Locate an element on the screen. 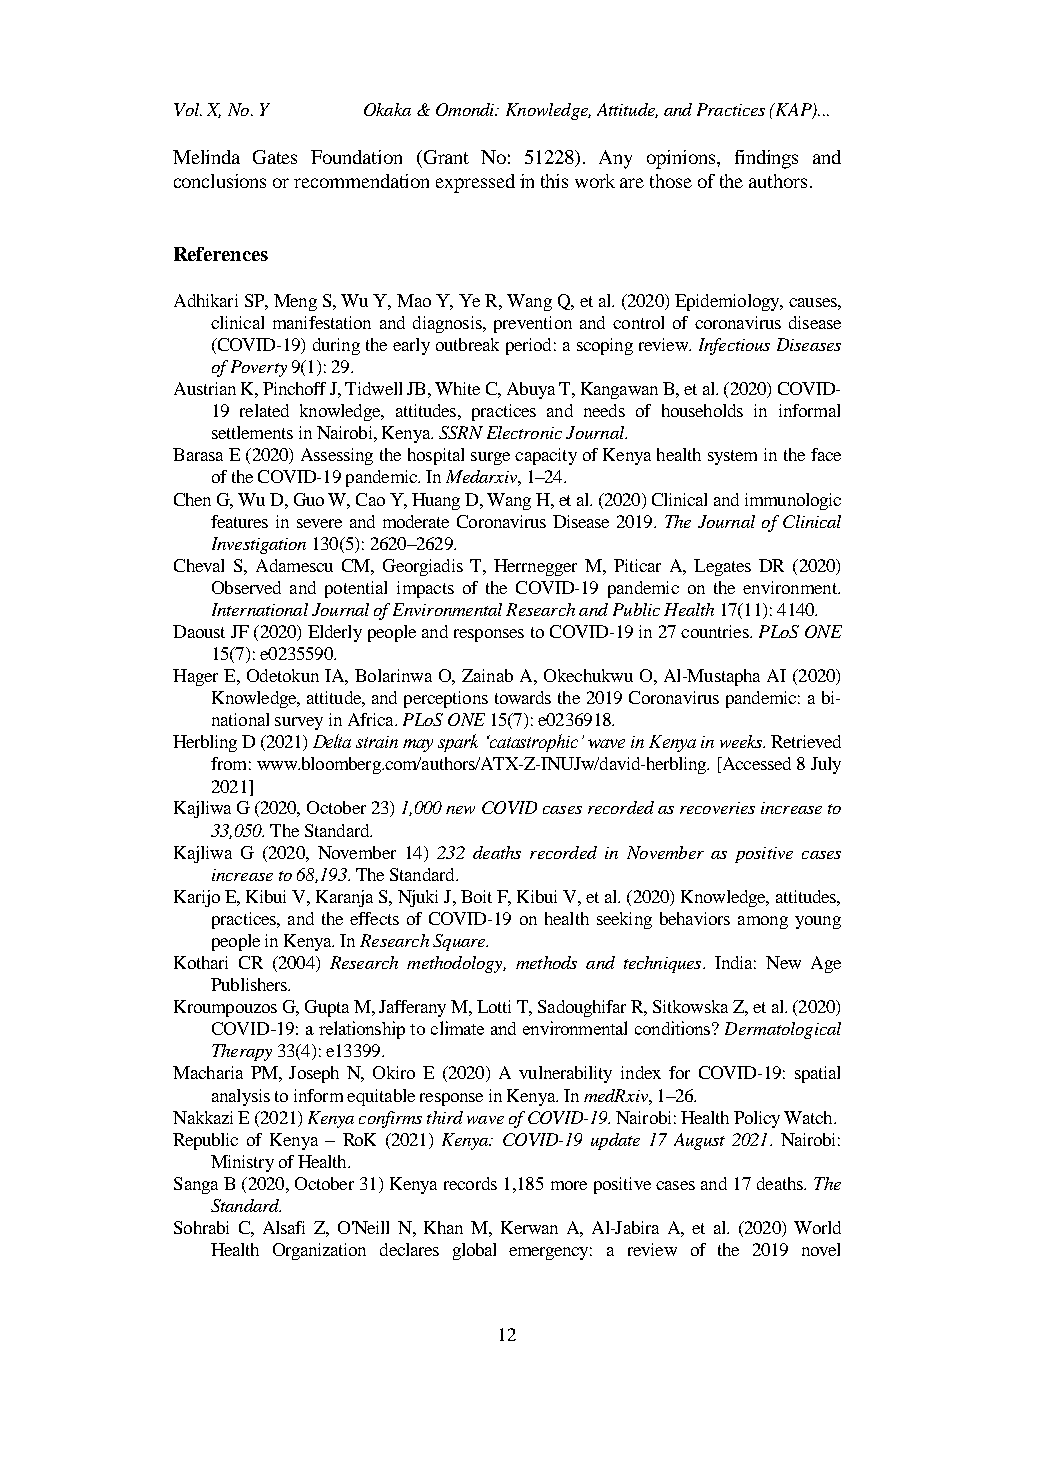  global is located at coordinates (474, 1251).
